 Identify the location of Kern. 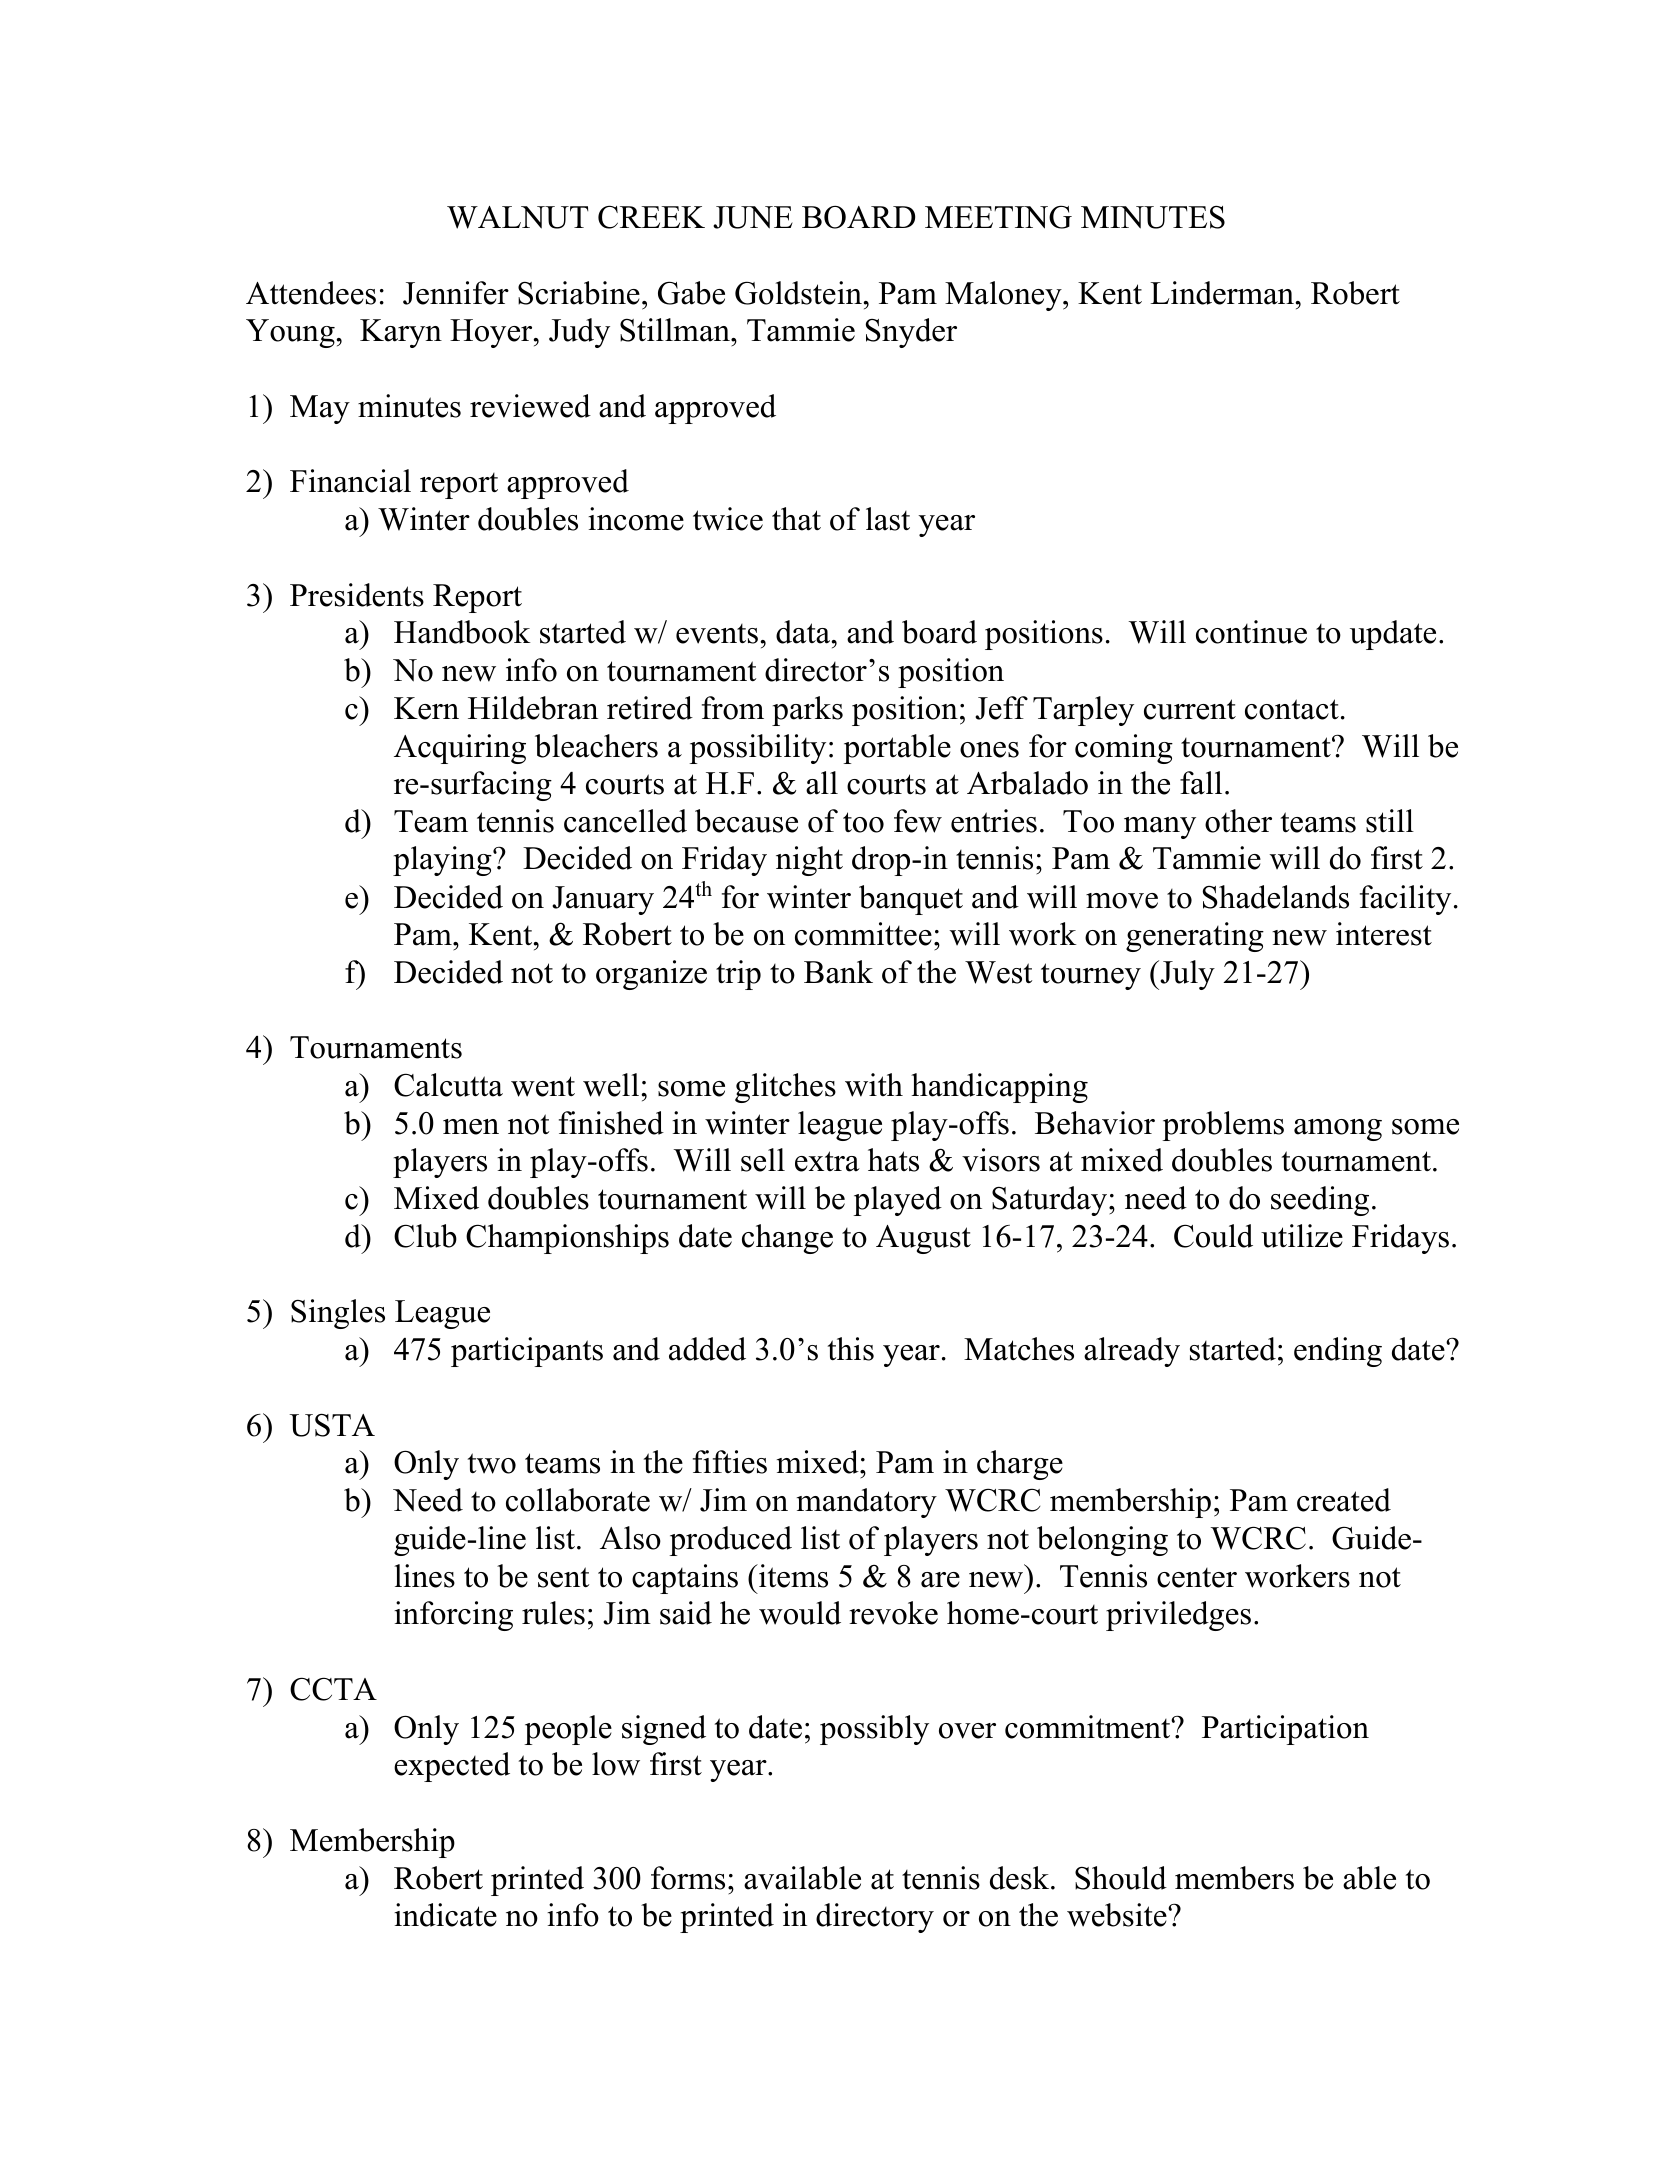
(426, 708).
